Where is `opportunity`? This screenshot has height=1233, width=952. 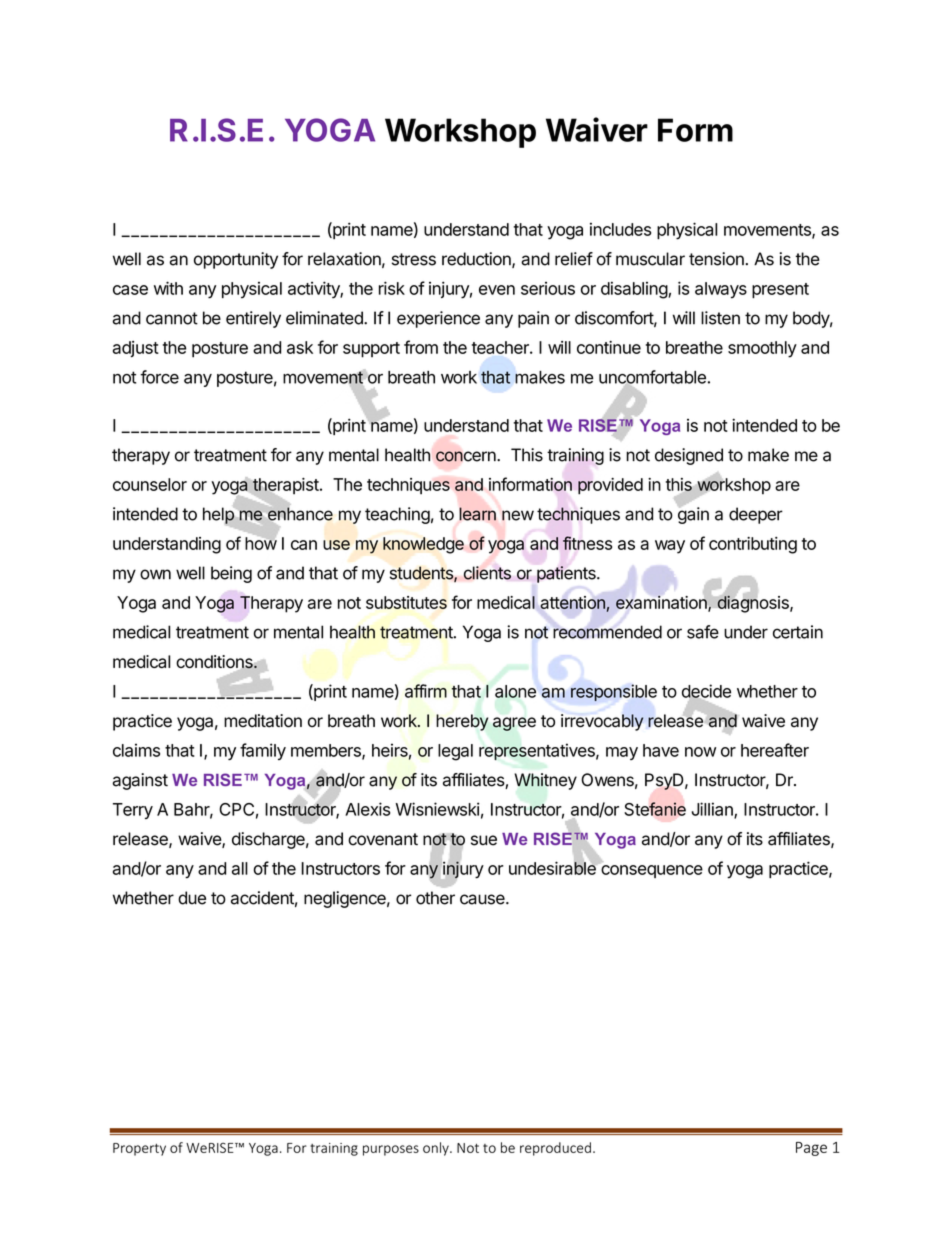
opportunity is located at coordinates (236, 260).
